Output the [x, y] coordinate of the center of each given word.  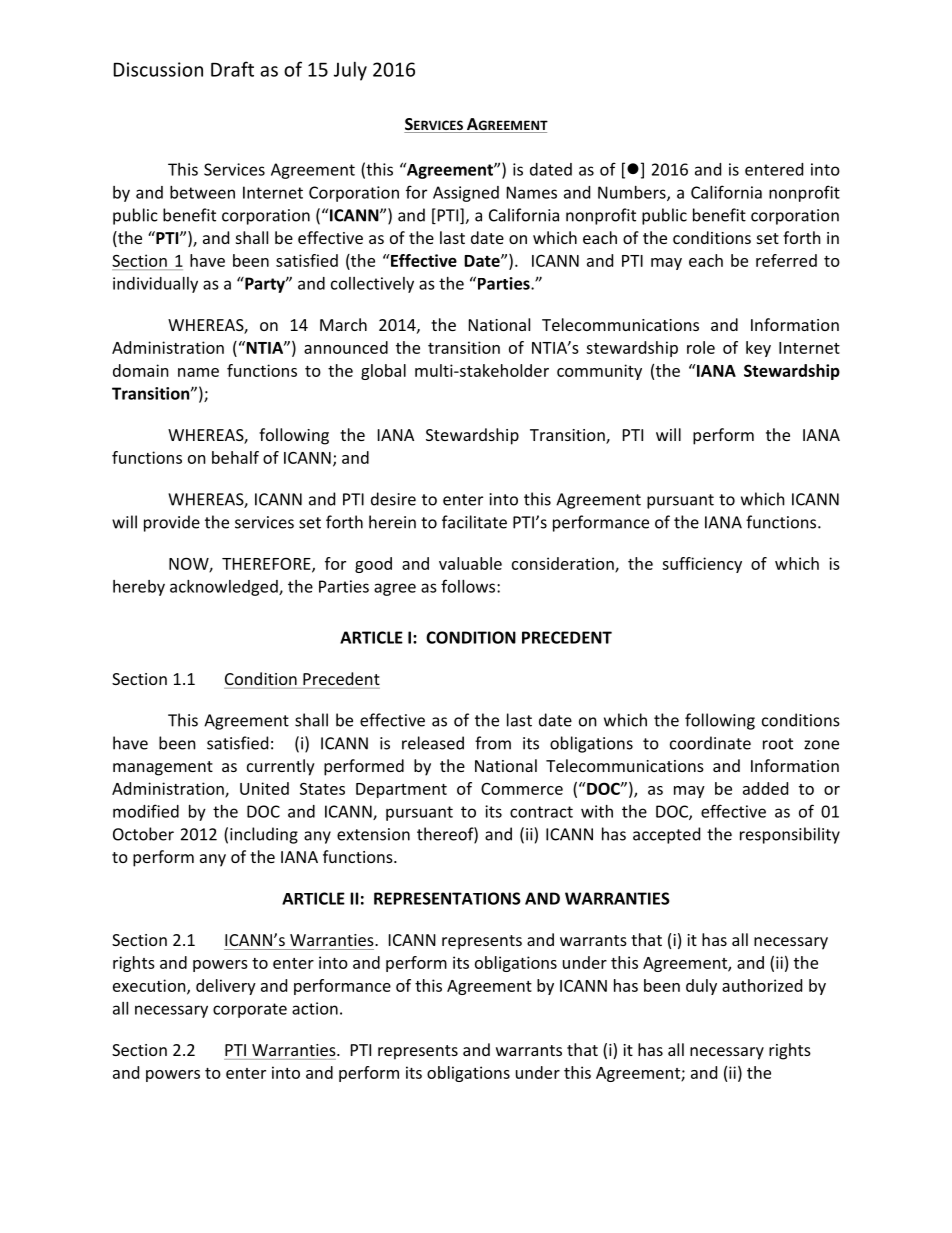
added [765, 788]
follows [469, 586]
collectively [372, 285]
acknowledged [225, 588]
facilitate [474, 522]
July [350, 71]
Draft [232, 69]
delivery [226, 987]
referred [786, 260]
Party [265, 285]
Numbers [633, 193]
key [758, 349]
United [264, 788]
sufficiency [702, 565]
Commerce [522, 789]
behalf [235, 457]
